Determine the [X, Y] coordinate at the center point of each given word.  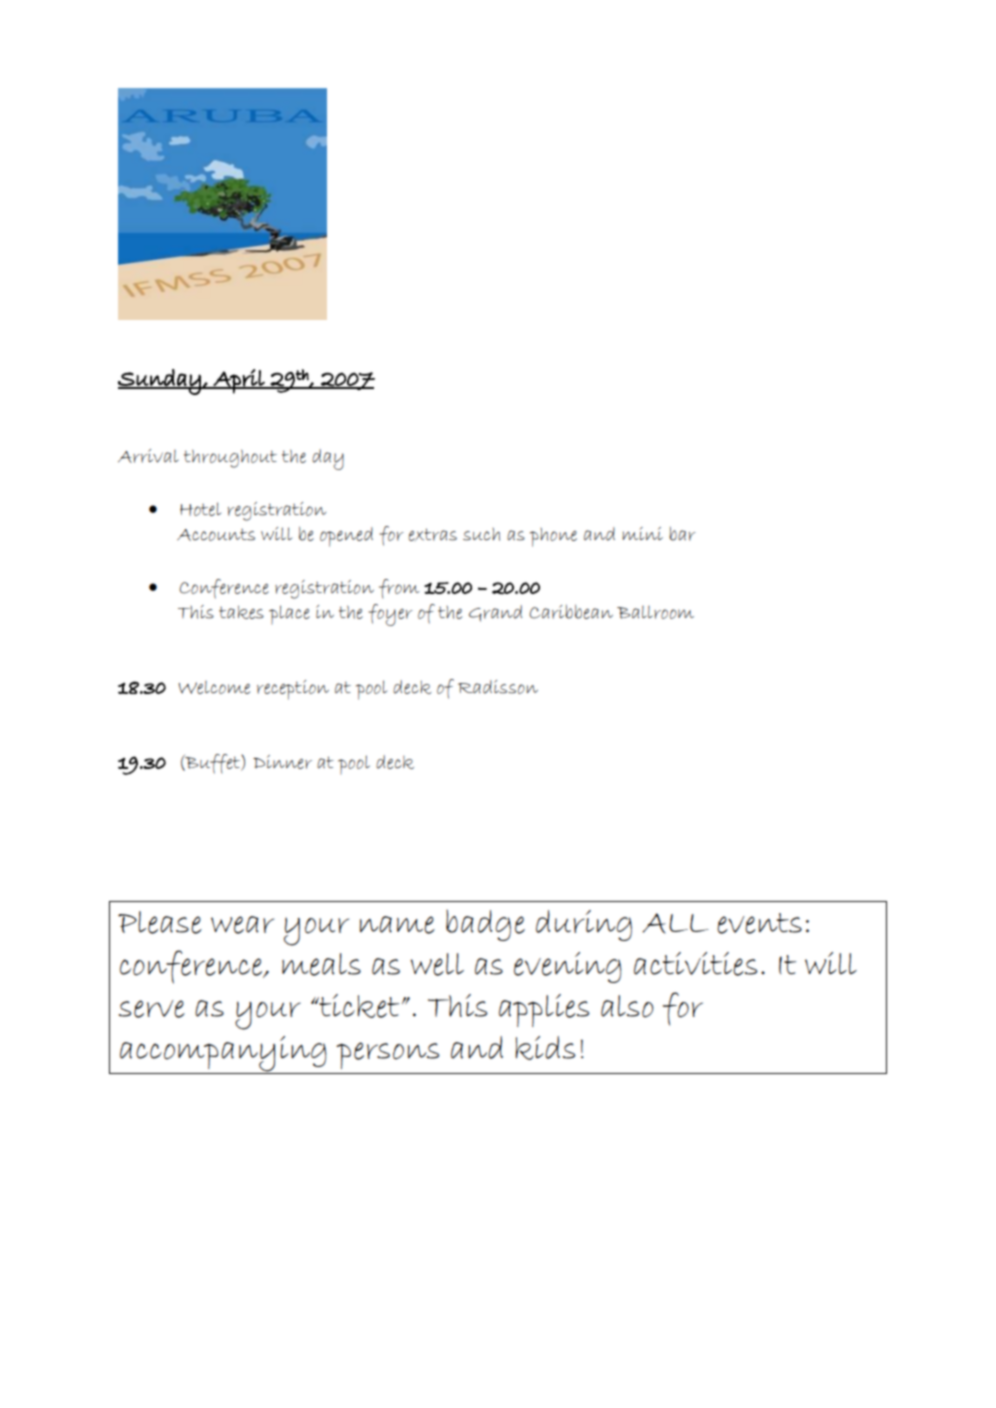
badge [485, 925]
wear [242, 925]
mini [642, 533]
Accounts [216, 535]
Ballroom [655, 612]
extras [433, 534]
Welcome [214, 687]
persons [388, 1055]
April [239, 381]
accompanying [223, 1055]
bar [682, 534]
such [481, 534]
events [759, 923]
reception [293, 690]
